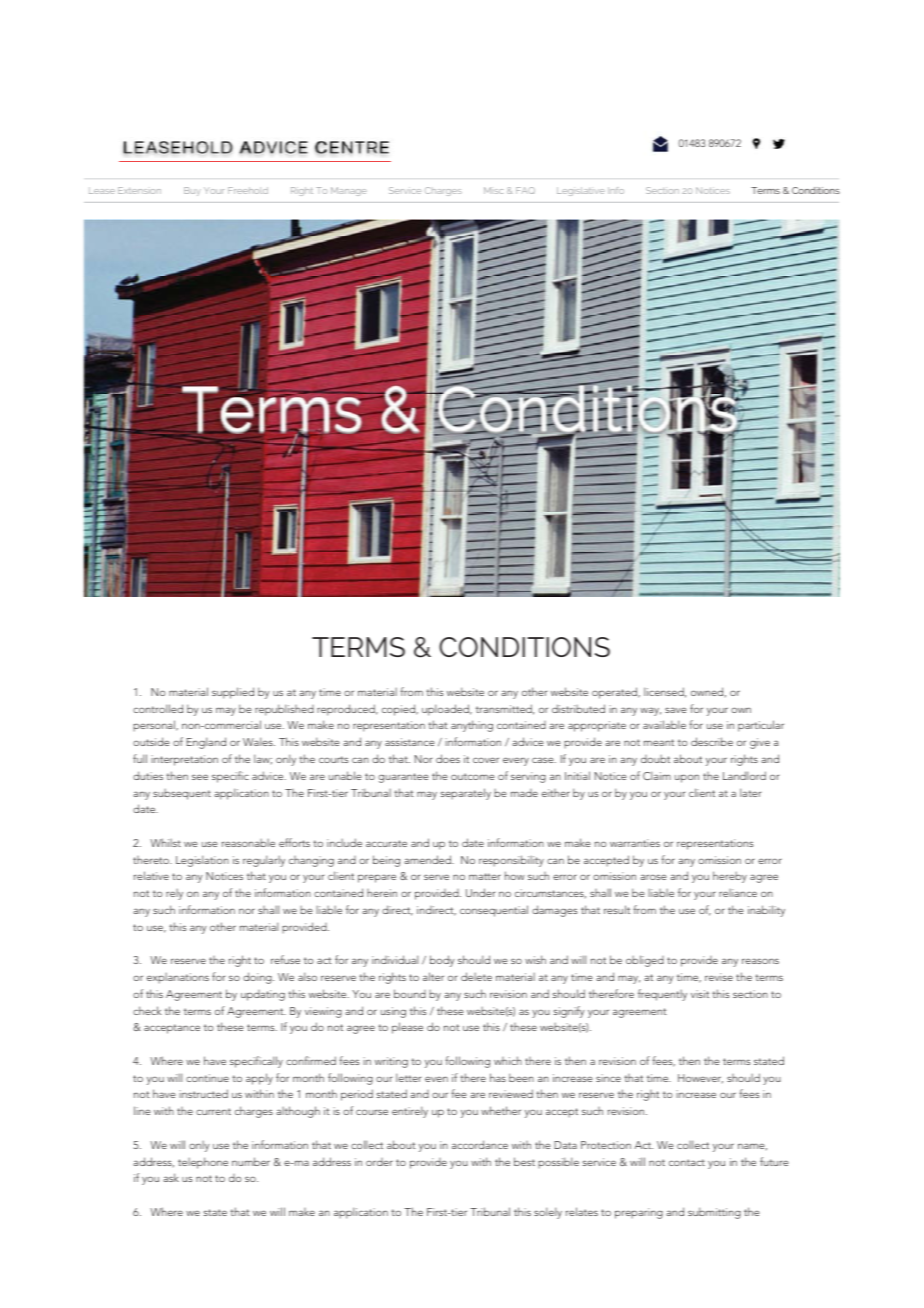 The image size is (924, 1308). Describe the element at coordinates (178, 978) in the screenshot. I see `explanations` at that location.
